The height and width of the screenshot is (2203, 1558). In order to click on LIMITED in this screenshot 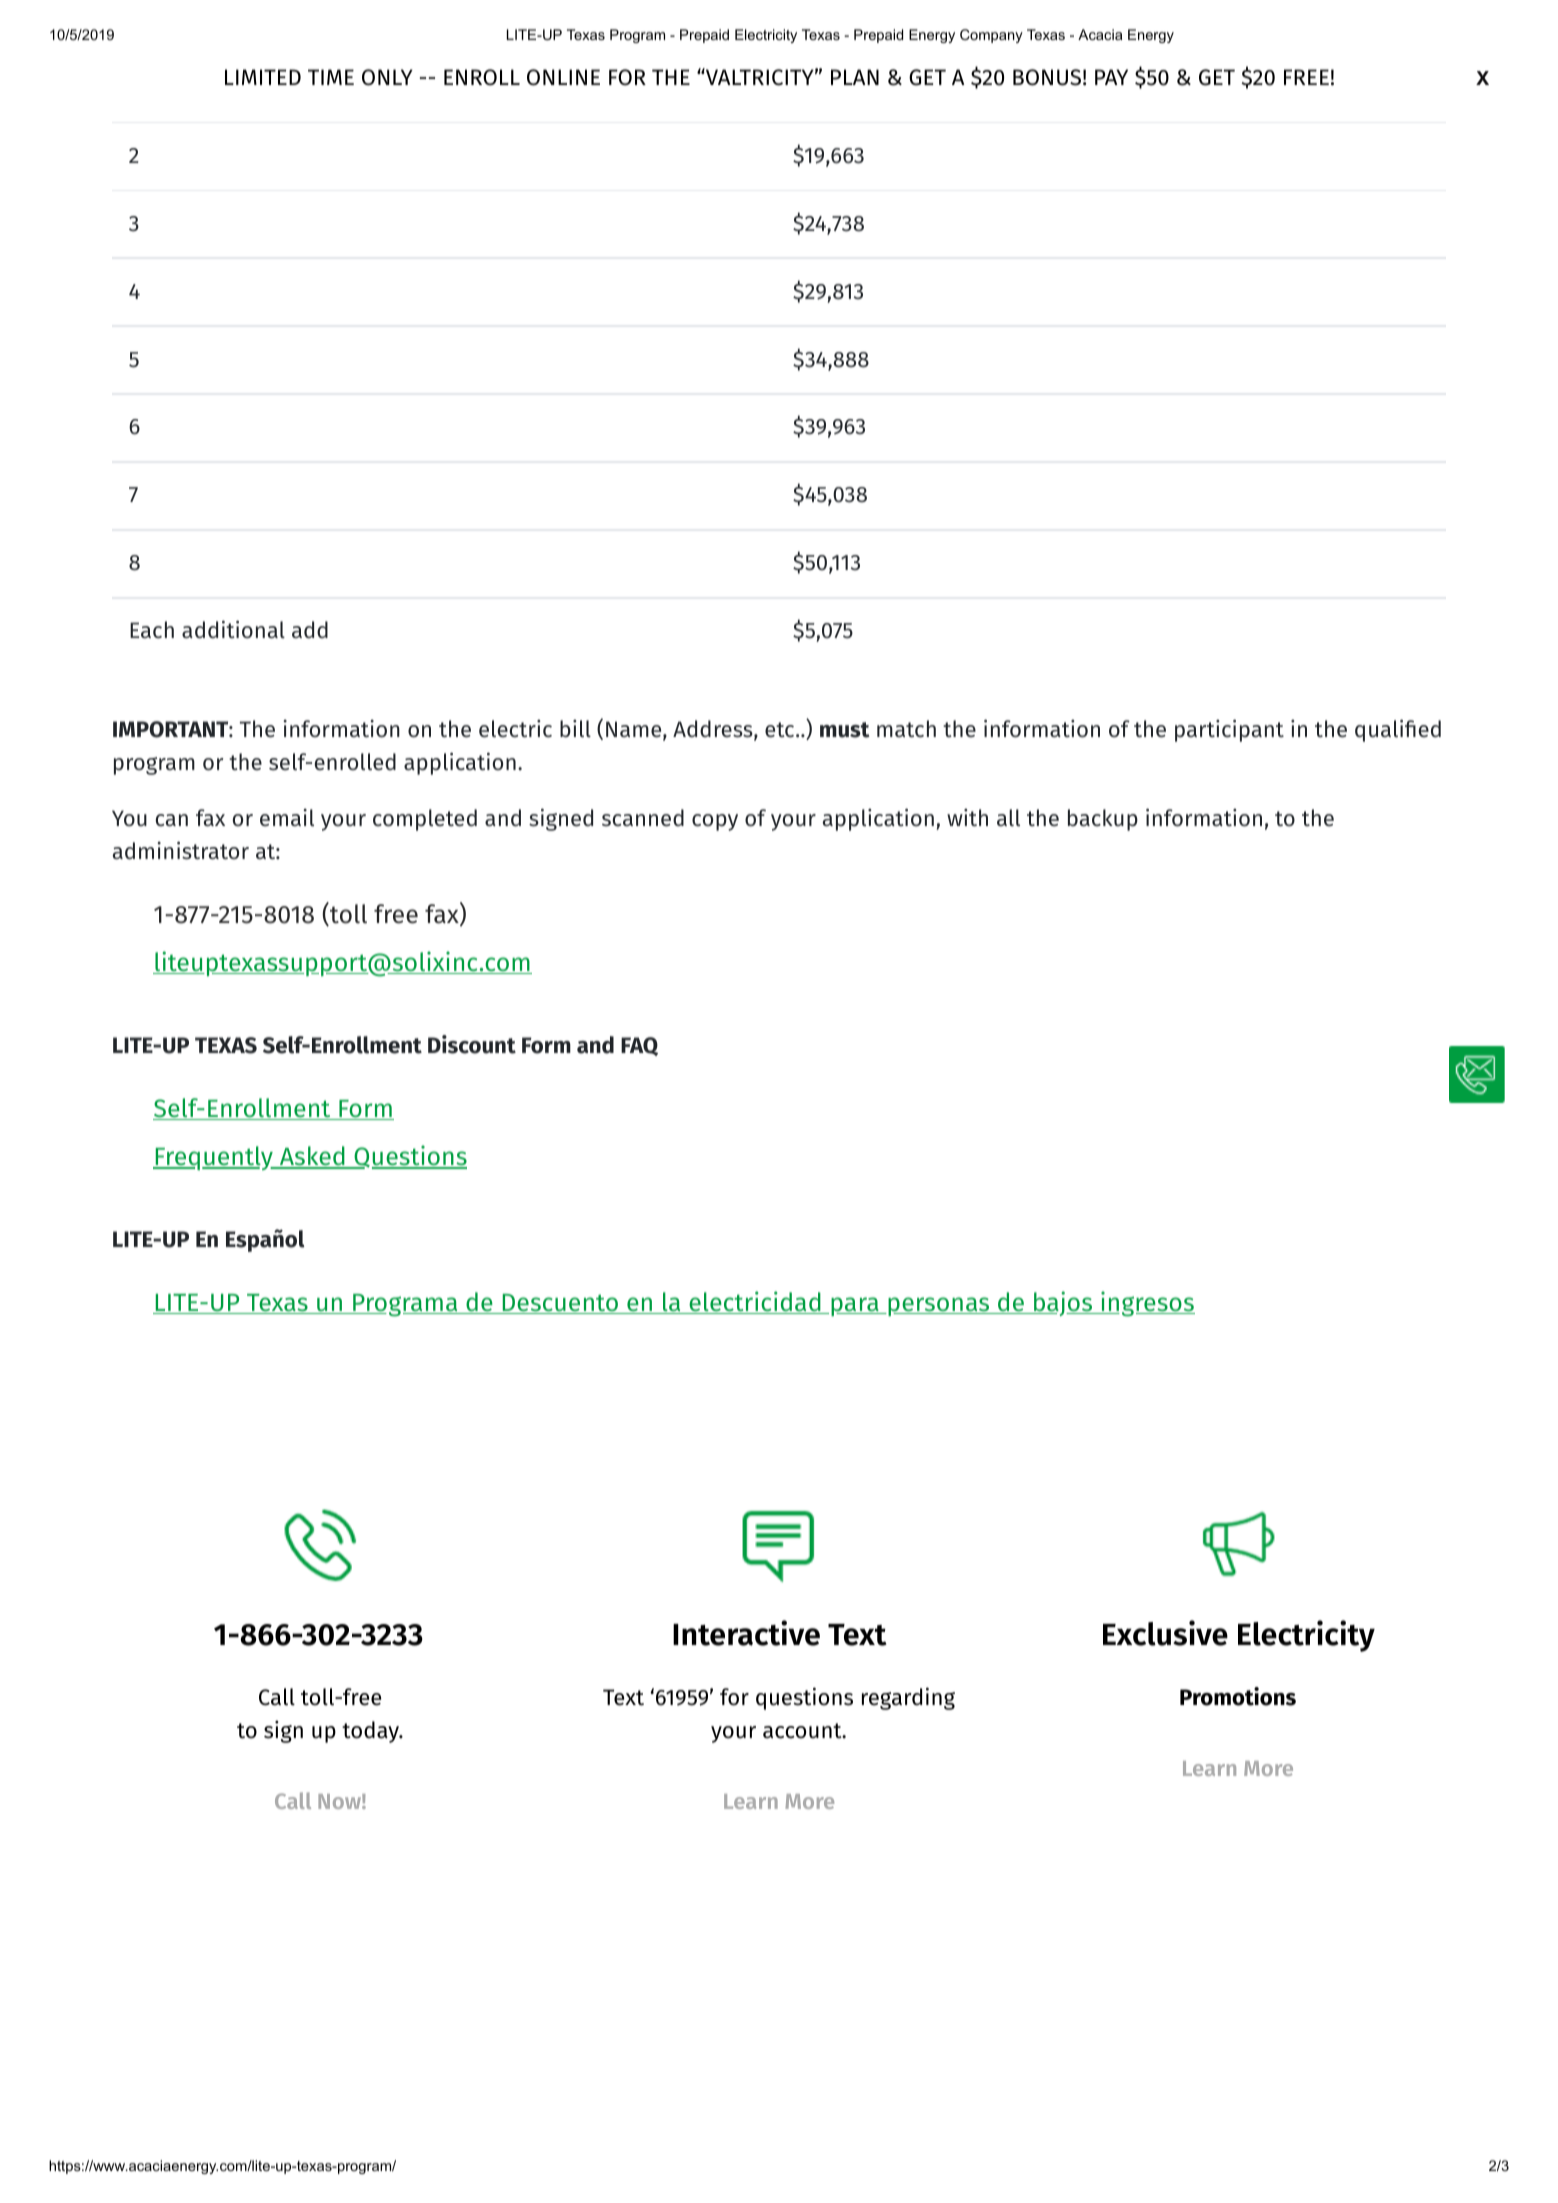, I will do `click(263, 77)`.
